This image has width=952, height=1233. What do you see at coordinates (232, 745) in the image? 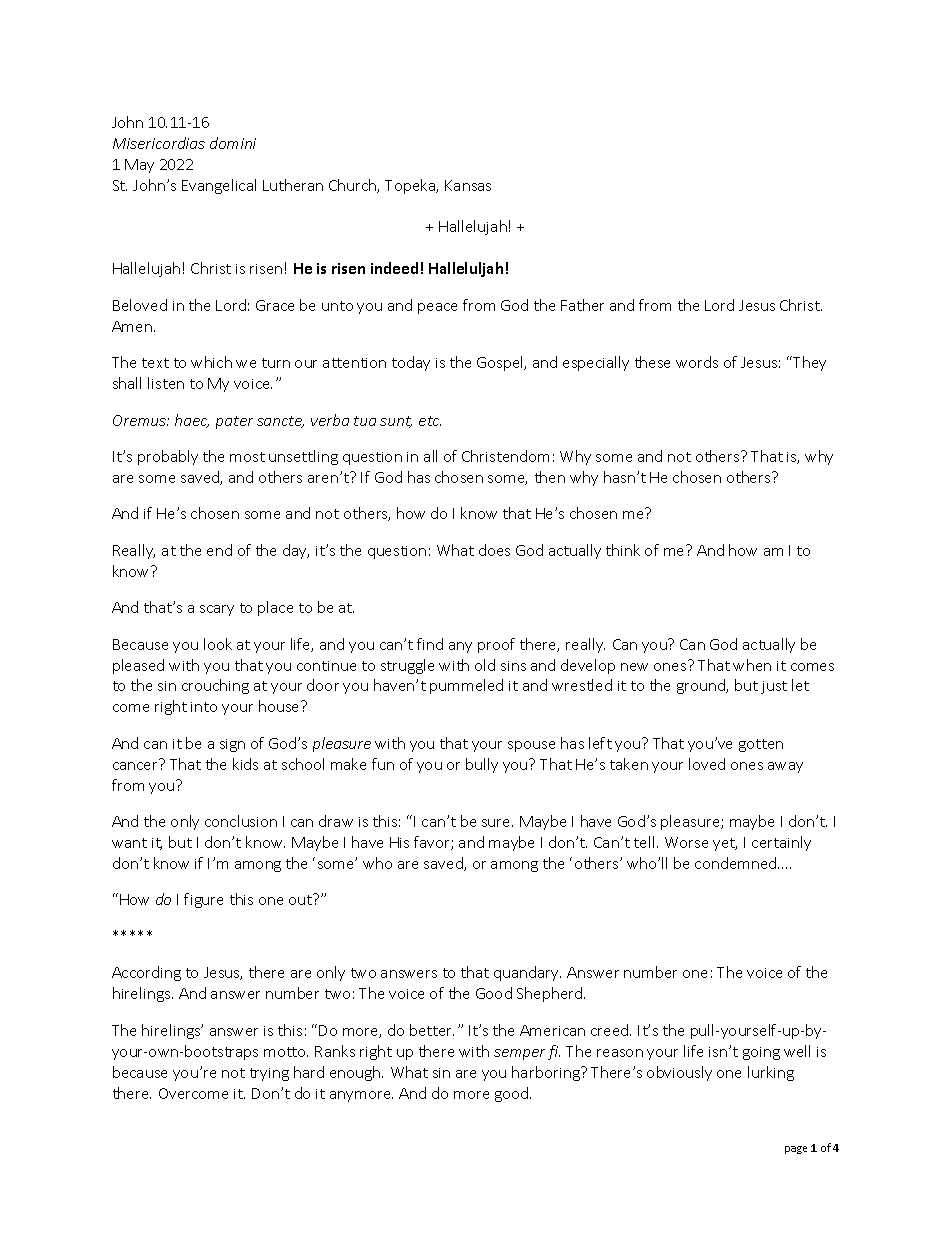
I see `sign` at bounding box center [232, 745].
